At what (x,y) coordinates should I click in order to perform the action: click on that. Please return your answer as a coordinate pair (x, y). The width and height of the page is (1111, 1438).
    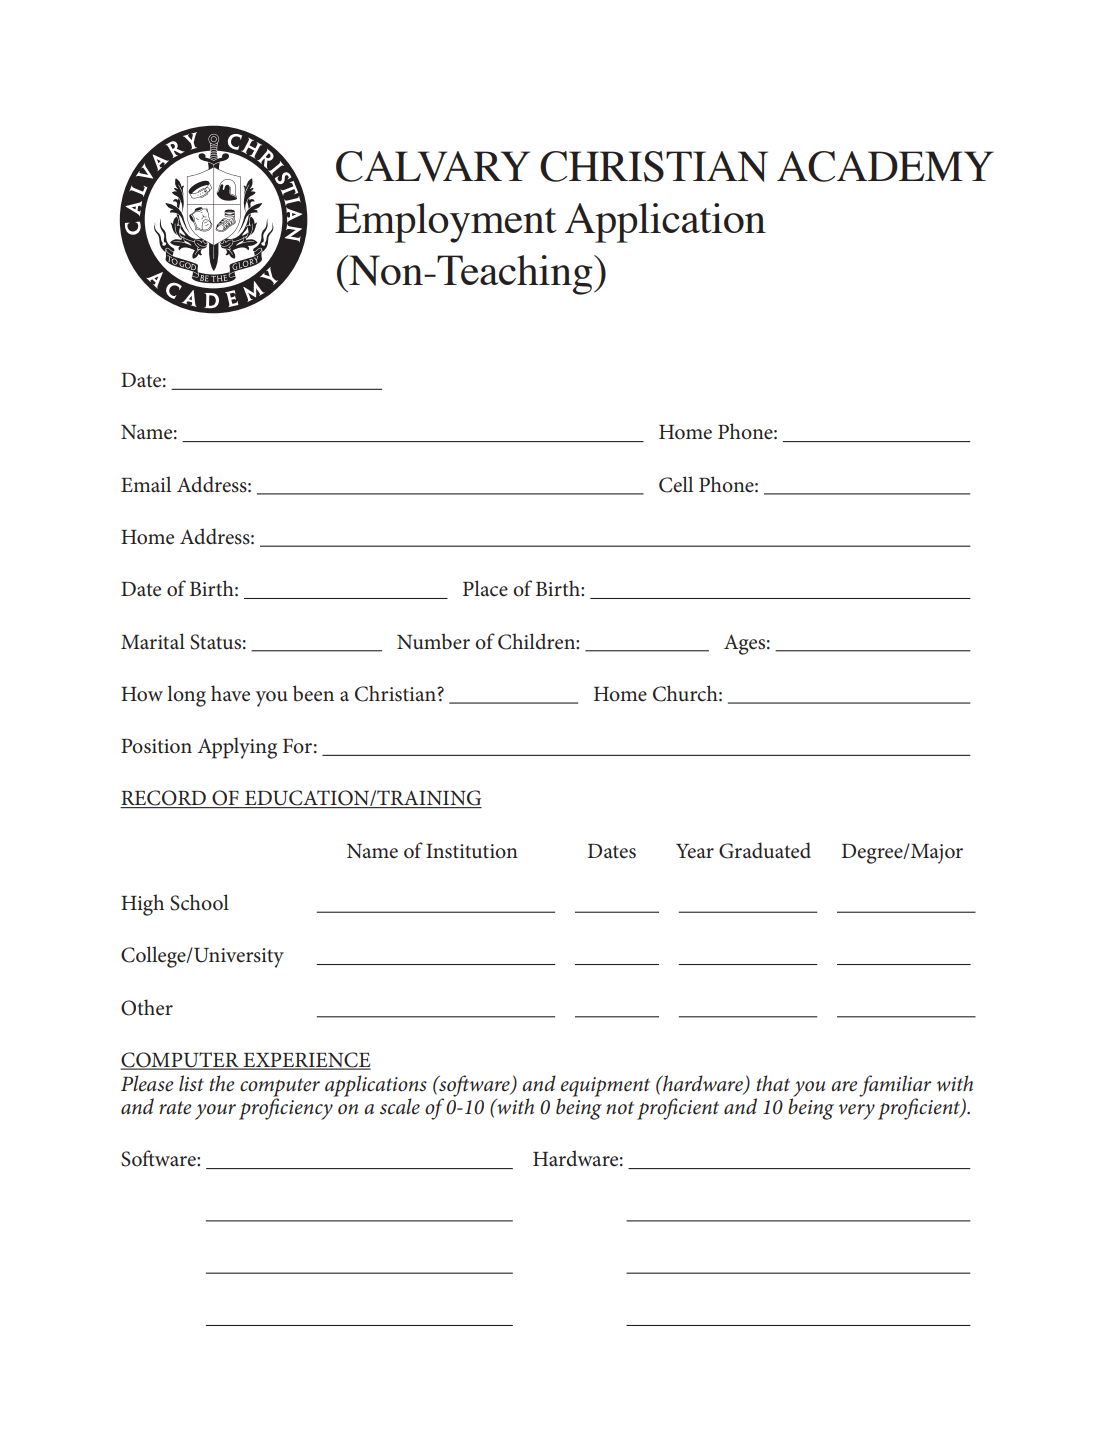
    Looking at the image, I should click on (773, 1083).
